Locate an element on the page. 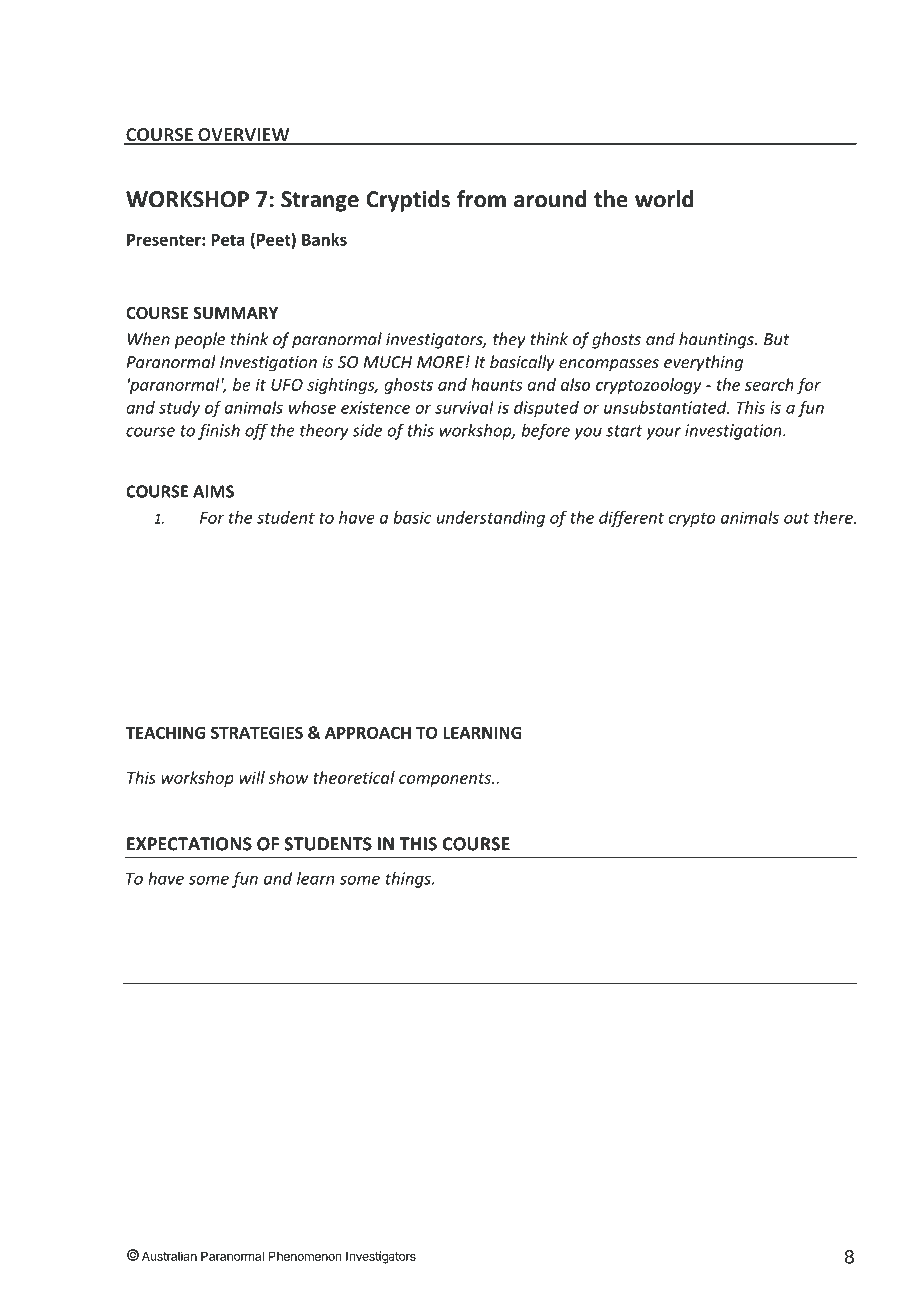 This page has height=1309, width=924. AIMS is located at coordinates (213, 491).
